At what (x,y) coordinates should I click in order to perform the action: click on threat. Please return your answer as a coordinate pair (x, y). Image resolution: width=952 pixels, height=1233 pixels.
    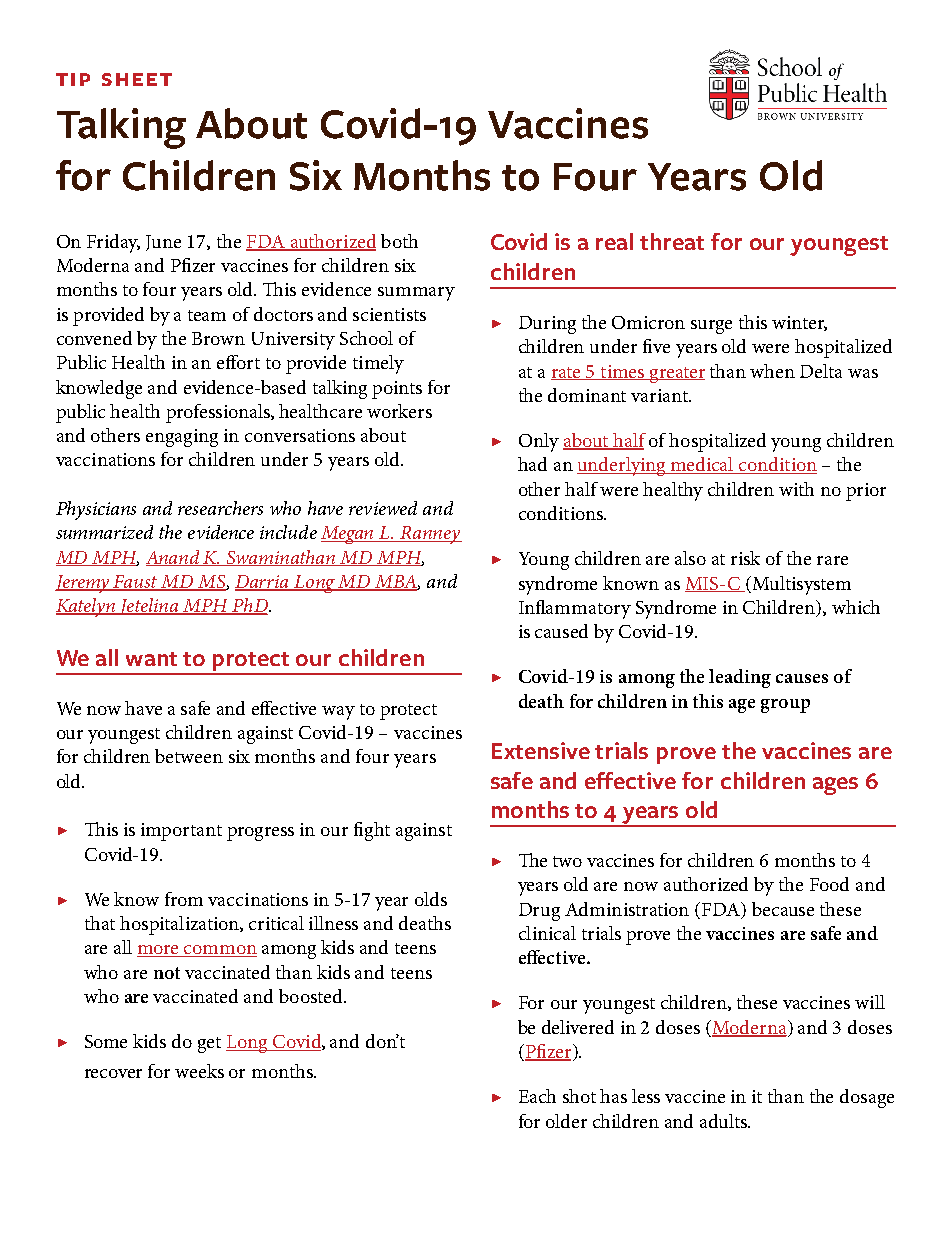
    Looking at the image, I should click on (672, 241).
